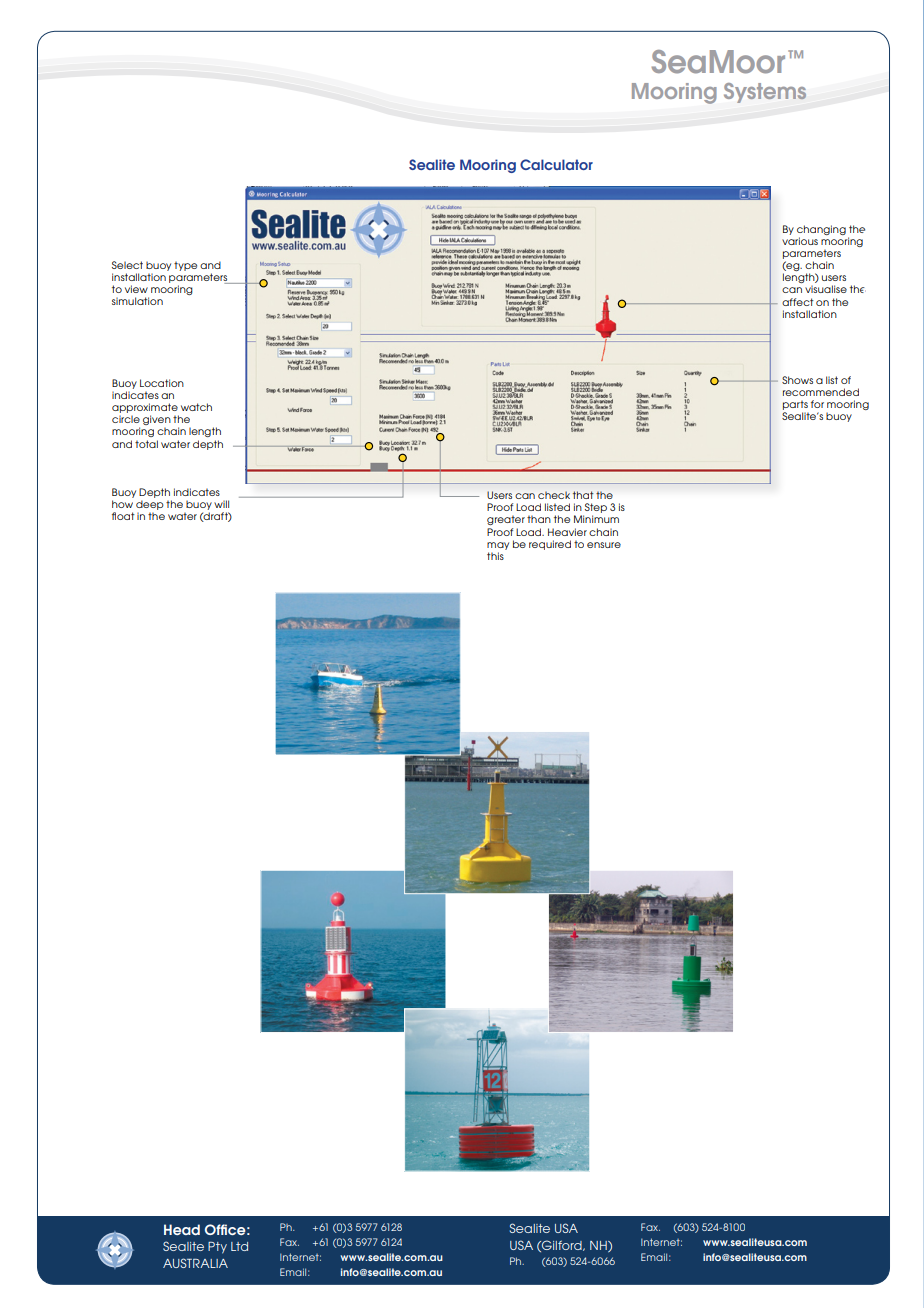 The height and width of the screenshot is (1308, 924). I want to click on Systems, so click(765, 93).
